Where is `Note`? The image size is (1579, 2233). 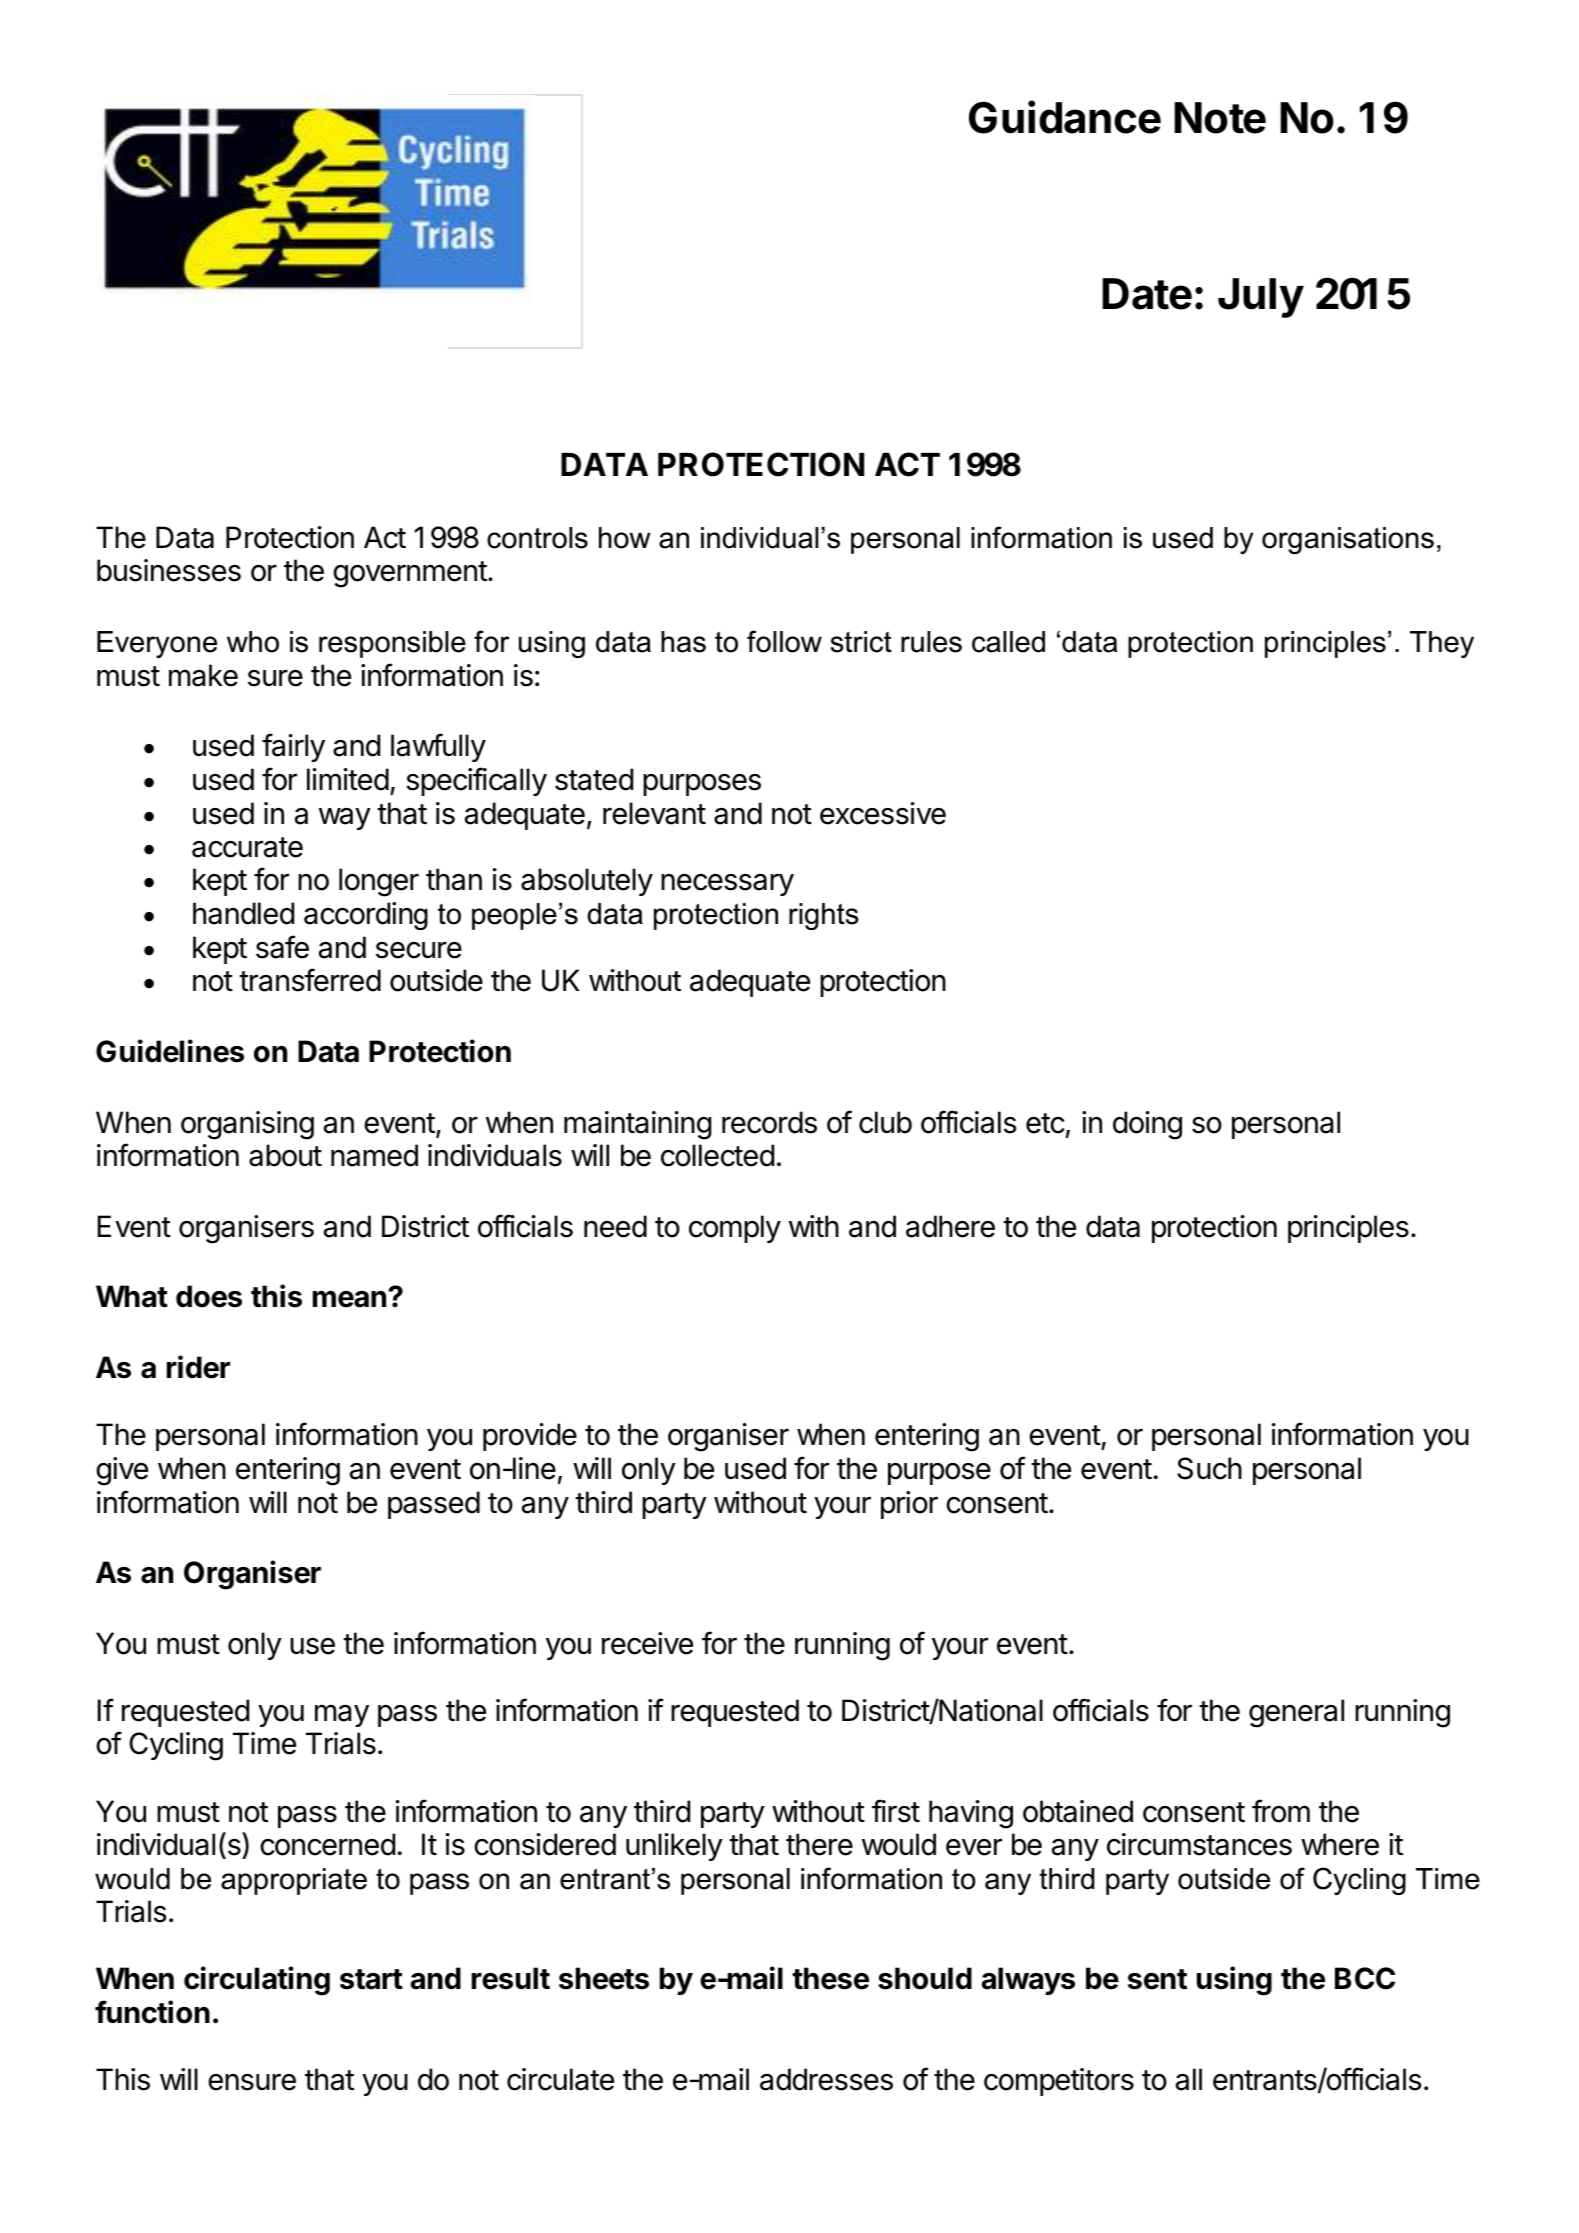 Note is located at coordinates (1220, 118).
